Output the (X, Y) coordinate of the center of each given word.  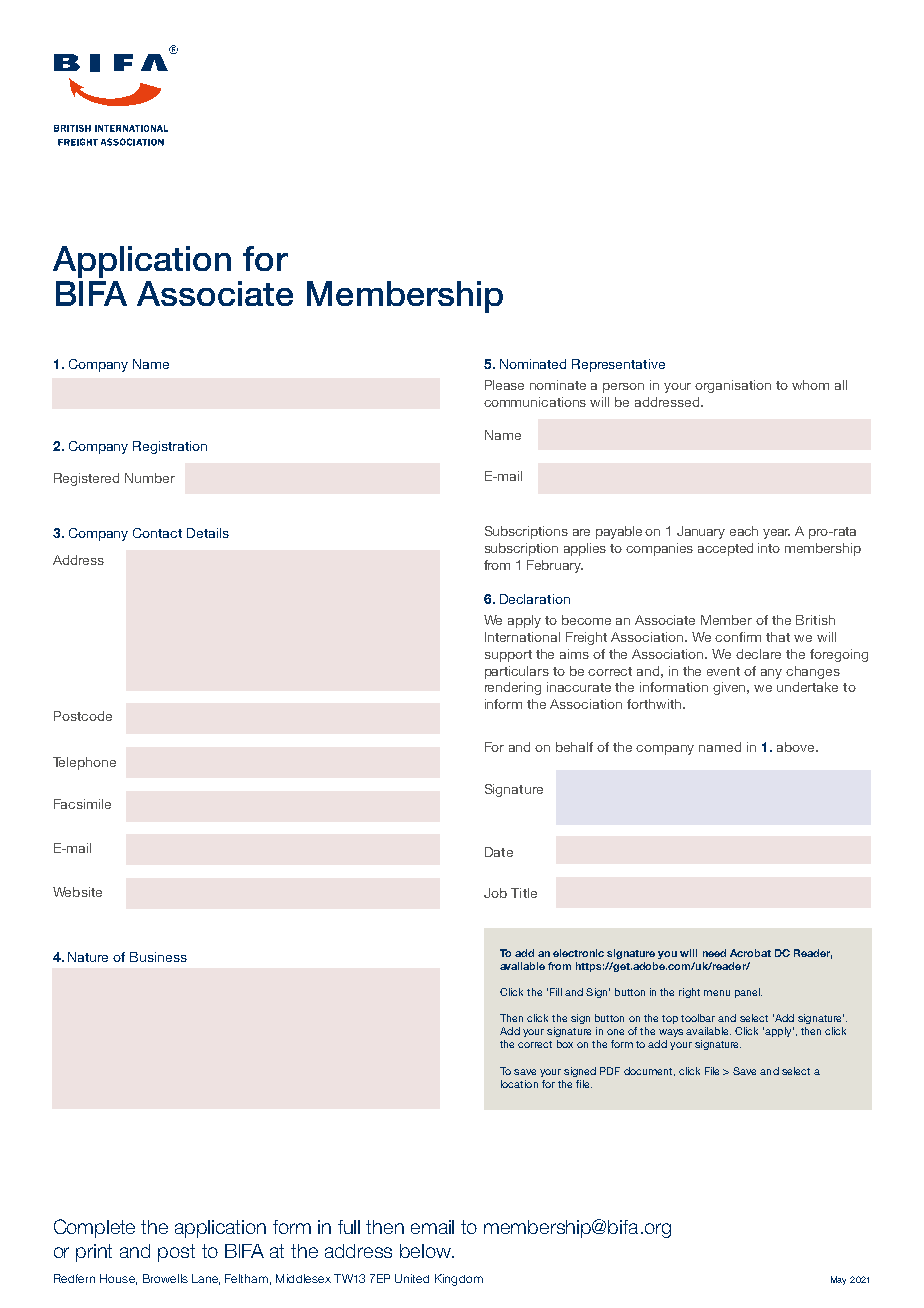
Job (495, 893)
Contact (157, 533)
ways (671, 1033)
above (797, 747)
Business (158, 957)
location (519, 1084)
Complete (94, 1228)
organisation (733, 386)
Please (504, 385)
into (769, 548)
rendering (513, 688)
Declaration (535, 599)
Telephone (84, 763)
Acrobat (750, 953)
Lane (206, 1279)
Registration (170, 447)
